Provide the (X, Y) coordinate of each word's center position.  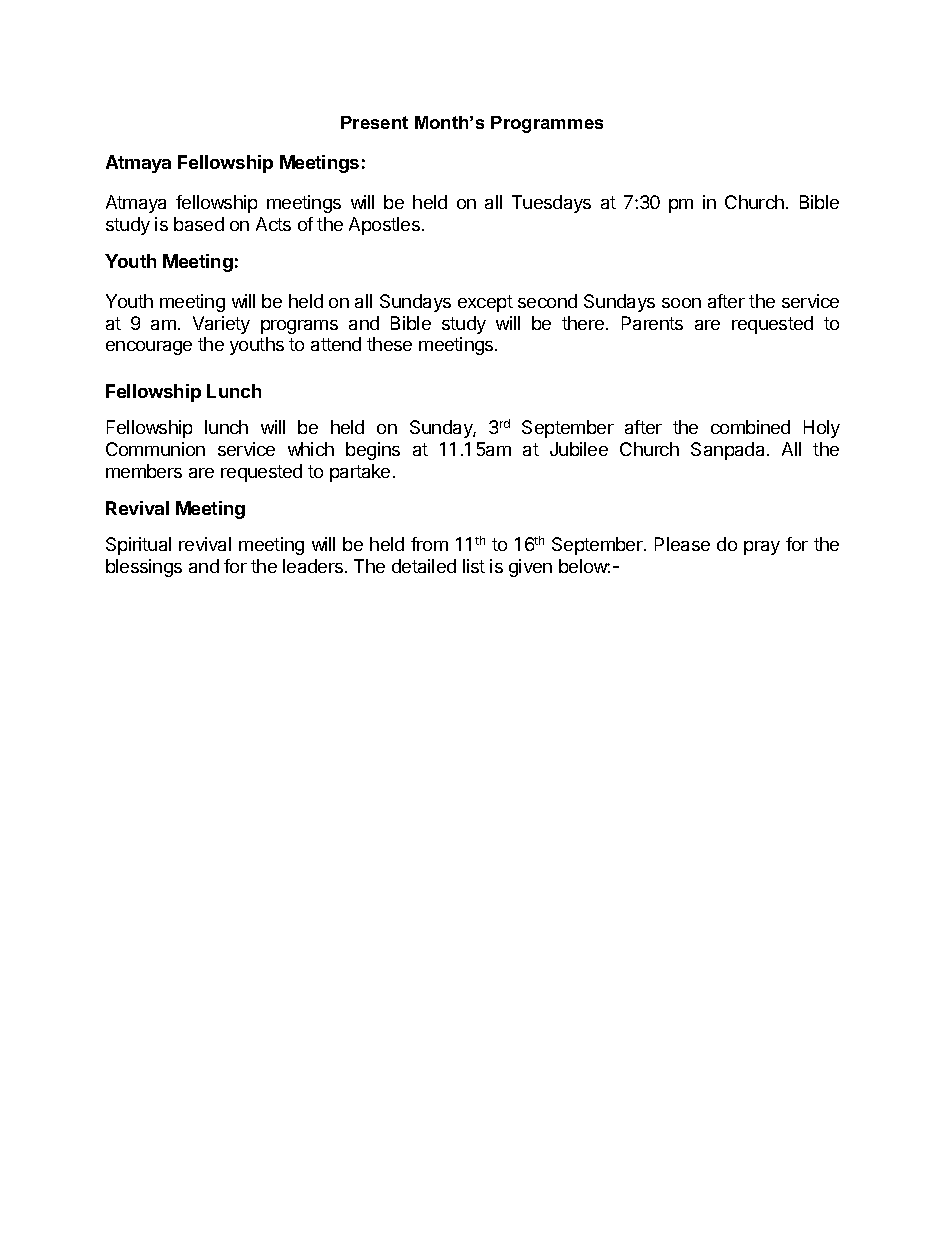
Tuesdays (551, 204)
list (474, 566)
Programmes (547, 124)
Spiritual (138, 546)
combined (750, 427)
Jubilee (579, 449)
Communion (155, 449)
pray (762, 548)
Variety (221, 325)
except (485, 303)
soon (681, 303)
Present (374, 122)
